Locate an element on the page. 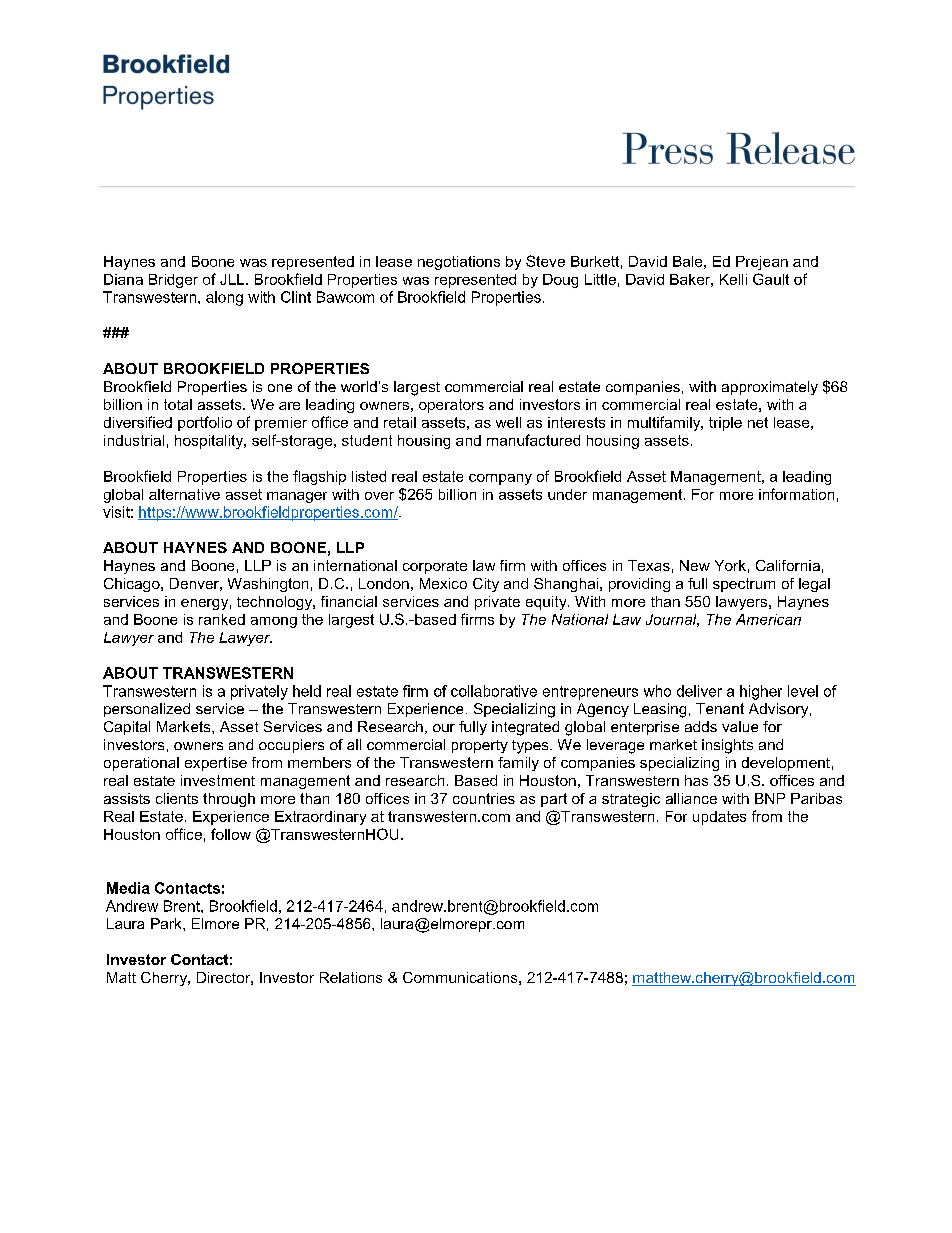 Image resolution: width=952 pixels, height=1233 pixels. Park is located at coordinates (167, 923).
